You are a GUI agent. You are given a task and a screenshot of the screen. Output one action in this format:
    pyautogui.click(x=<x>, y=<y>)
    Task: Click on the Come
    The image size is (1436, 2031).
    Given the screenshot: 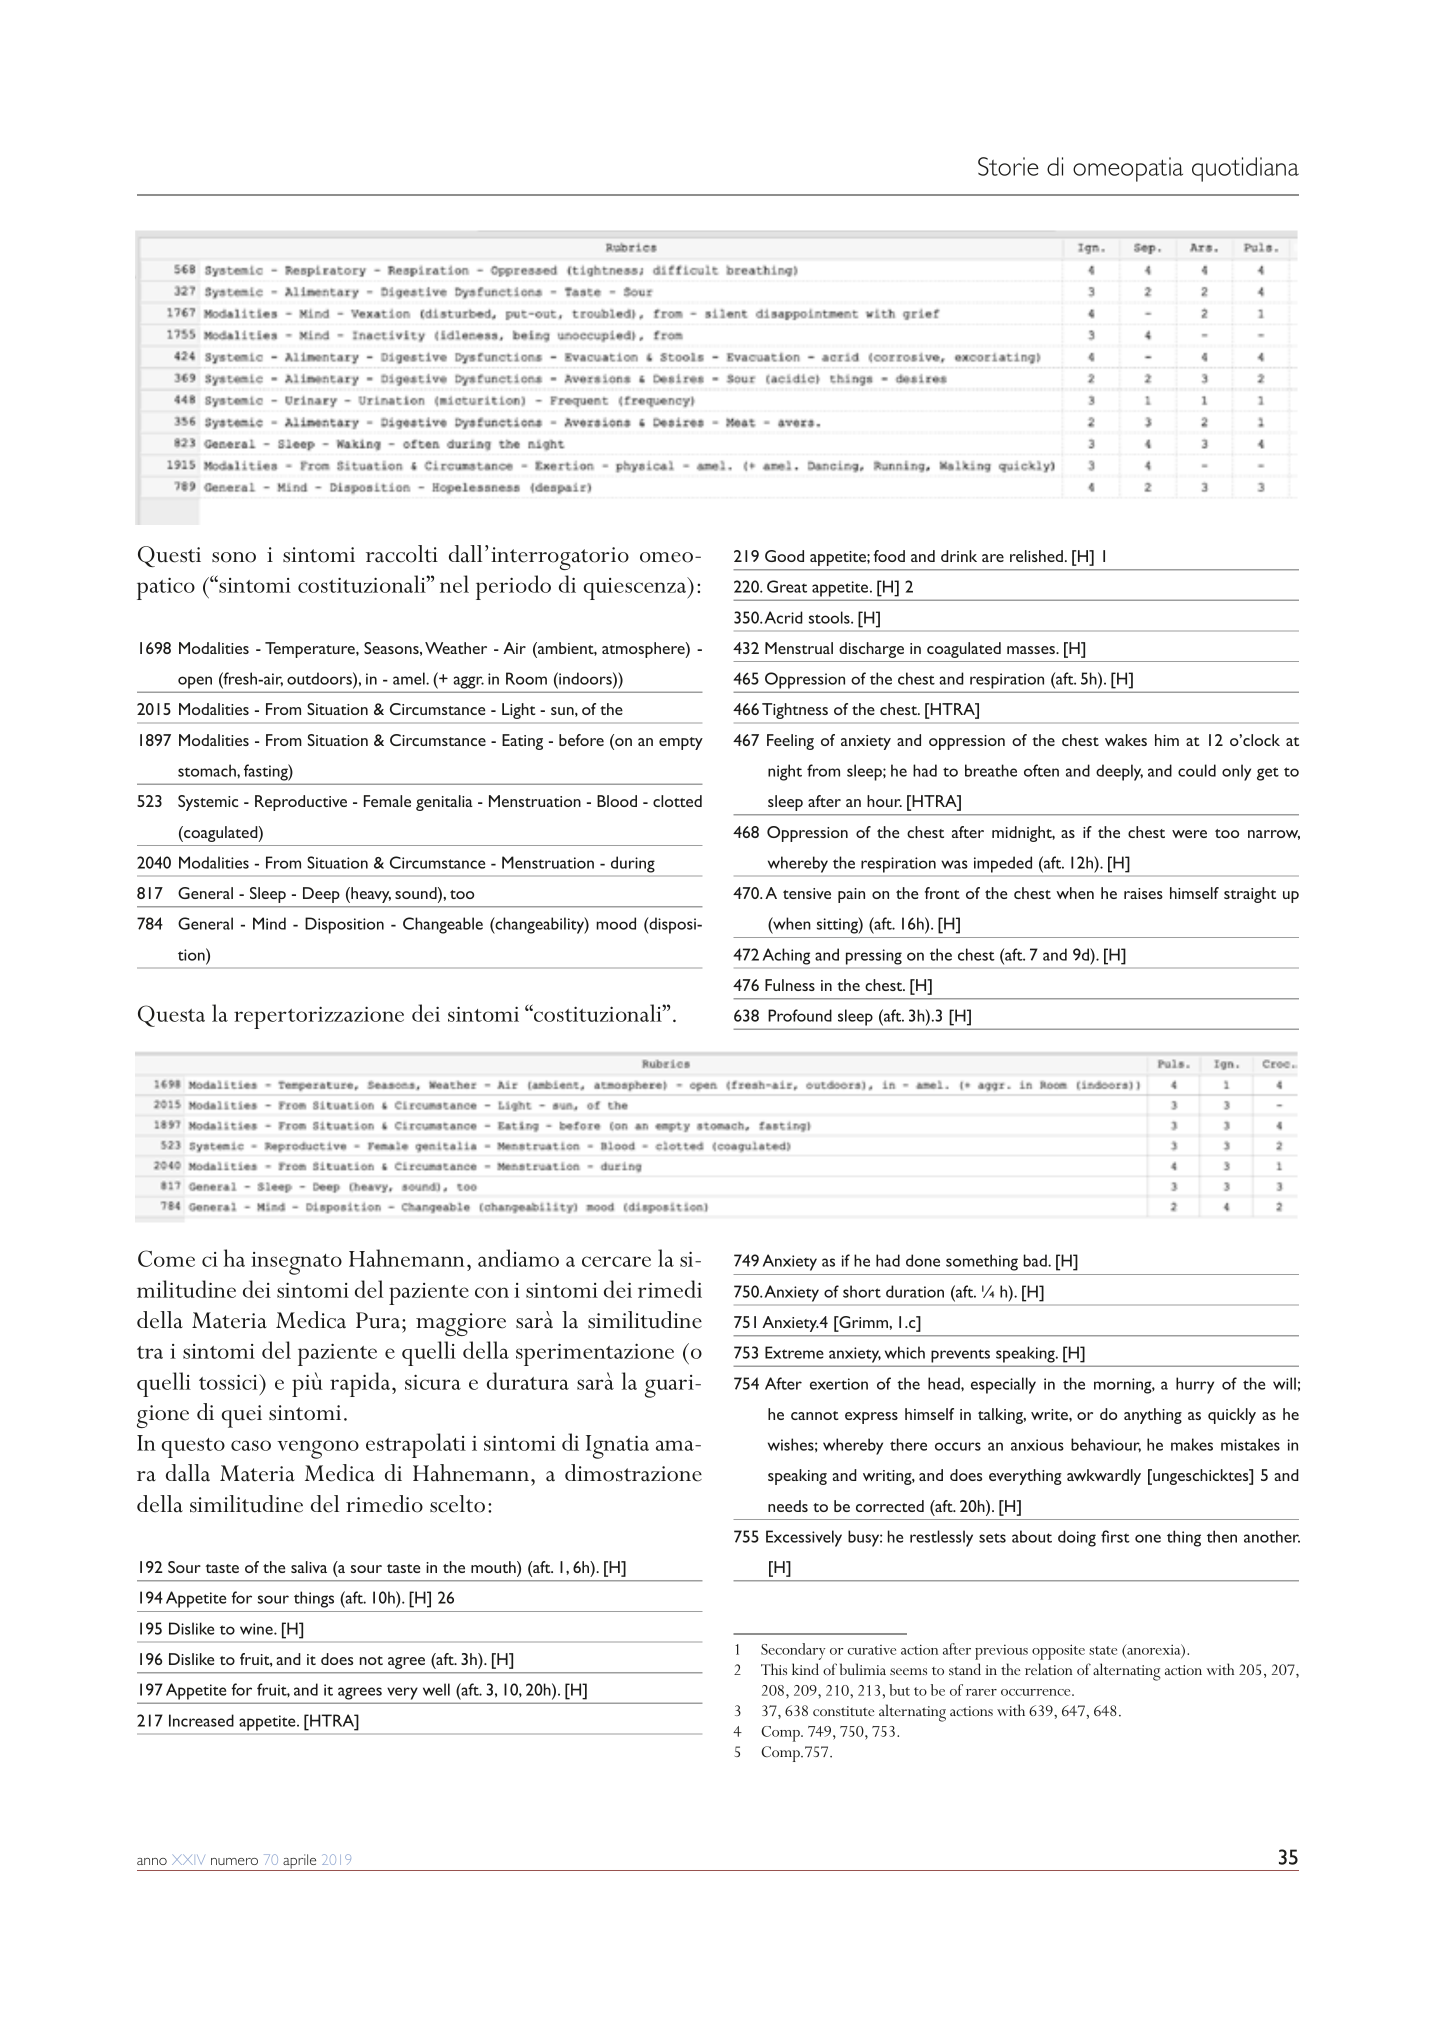 What is the action you would take?
    pyautogui.click(x=166, y=1258)
